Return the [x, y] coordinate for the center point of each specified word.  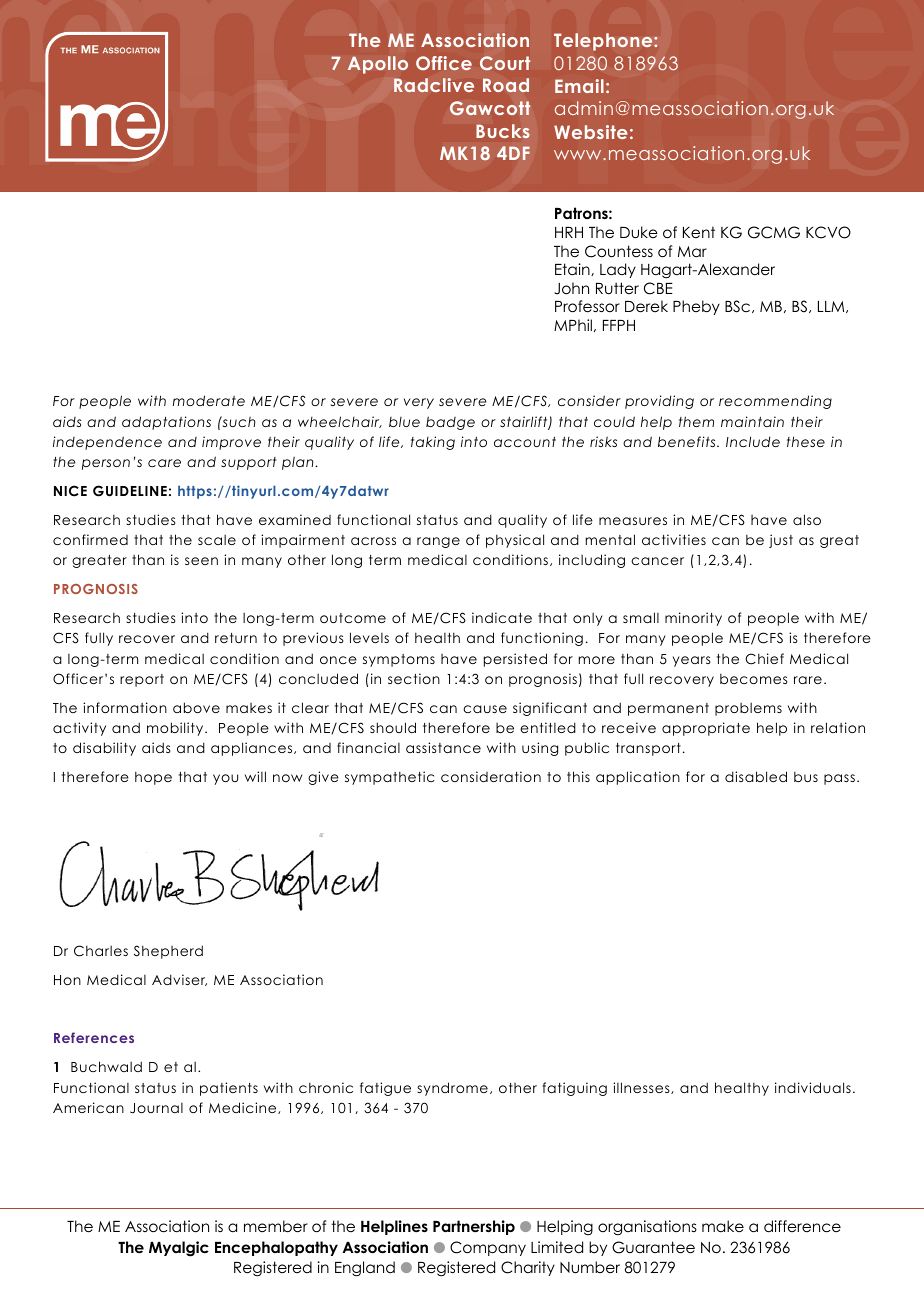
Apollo [378, 65]
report [142, 680]
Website [591, 132]
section [414, 678]
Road [506, 85]
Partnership [474, 1227]
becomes [754, 679]
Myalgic [179, 1249]
